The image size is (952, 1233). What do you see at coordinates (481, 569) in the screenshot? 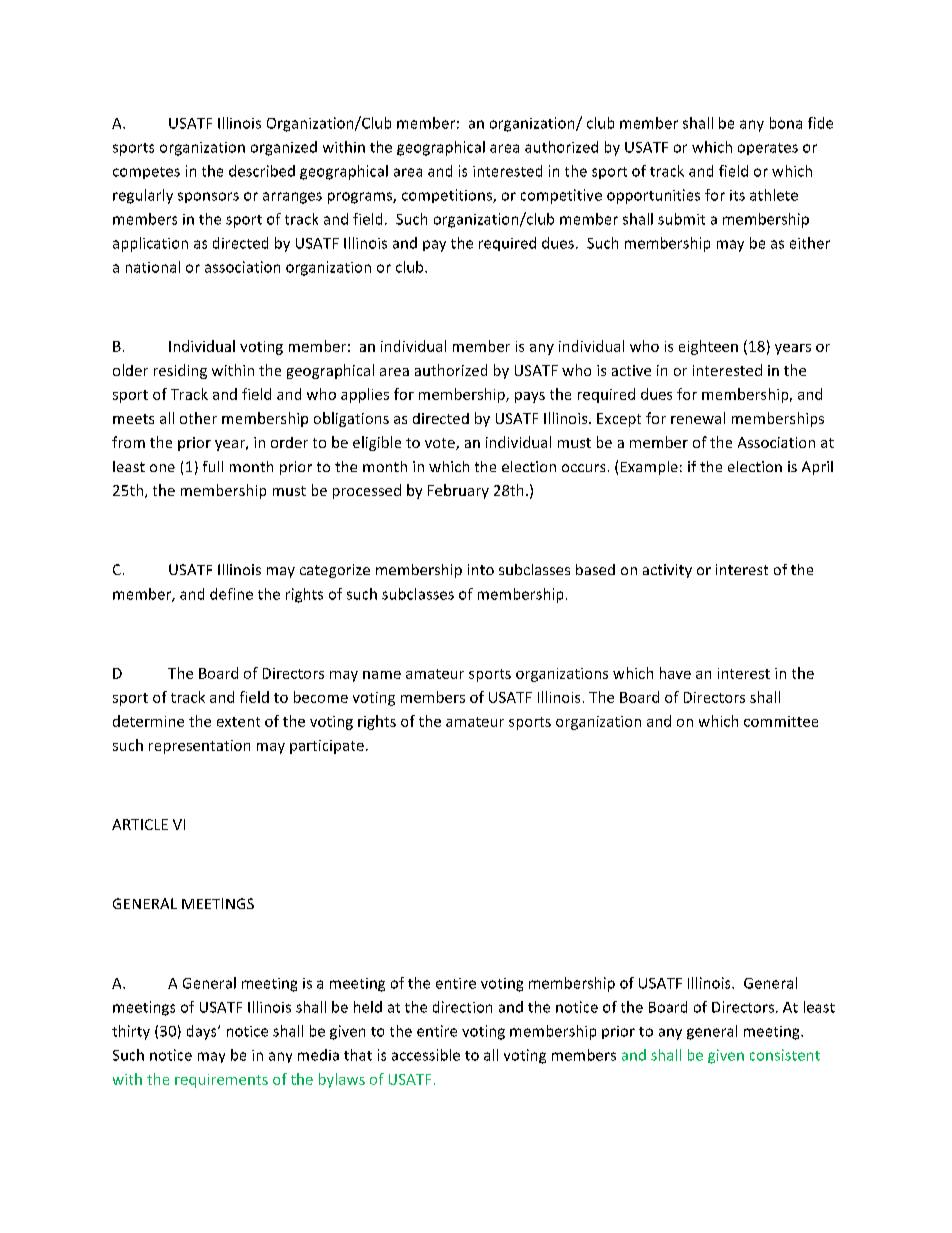
I see `into` at bounding box center [481, 569].
